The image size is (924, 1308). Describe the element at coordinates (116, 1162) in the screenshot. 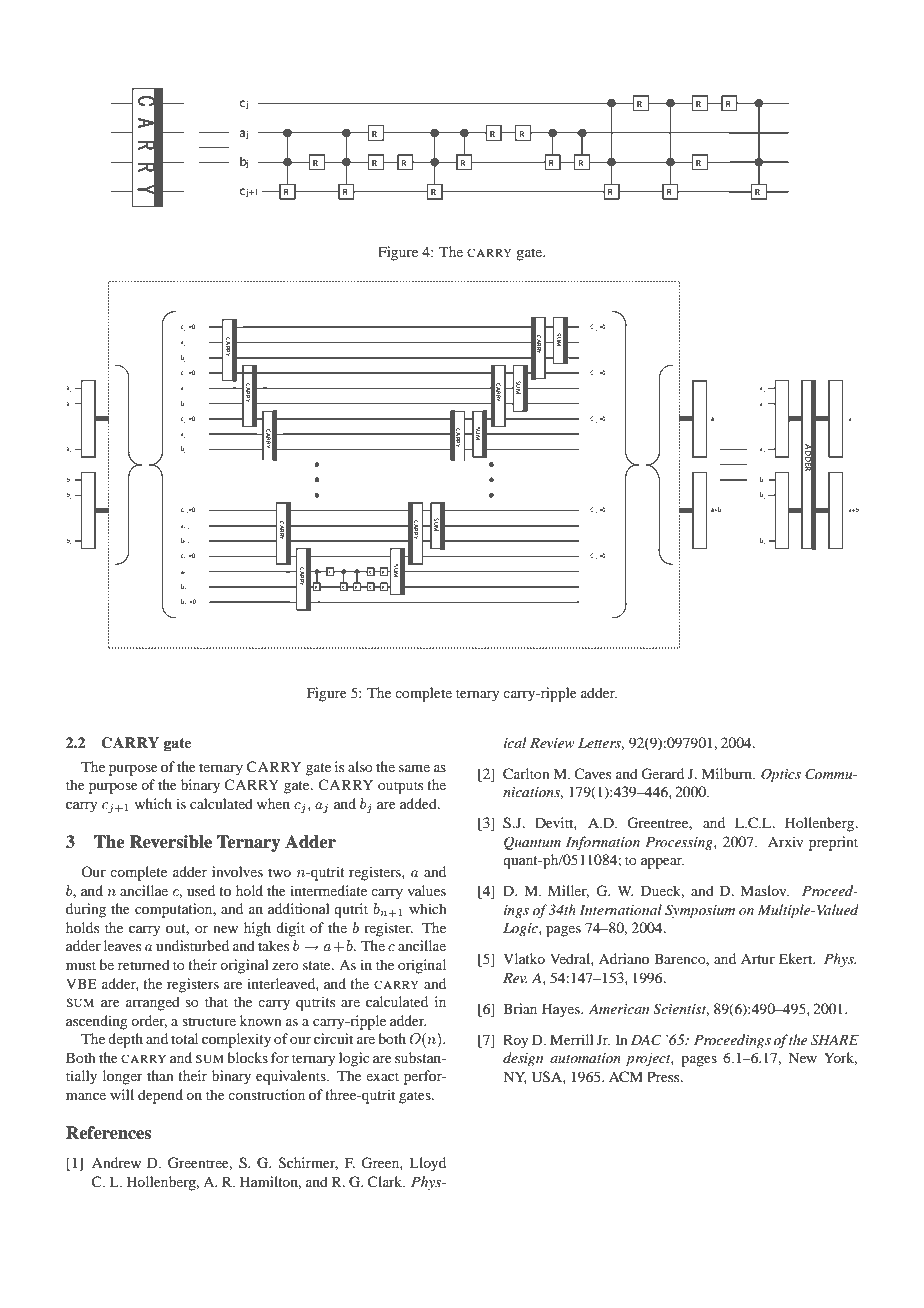

I see `Andrew` at that location.
